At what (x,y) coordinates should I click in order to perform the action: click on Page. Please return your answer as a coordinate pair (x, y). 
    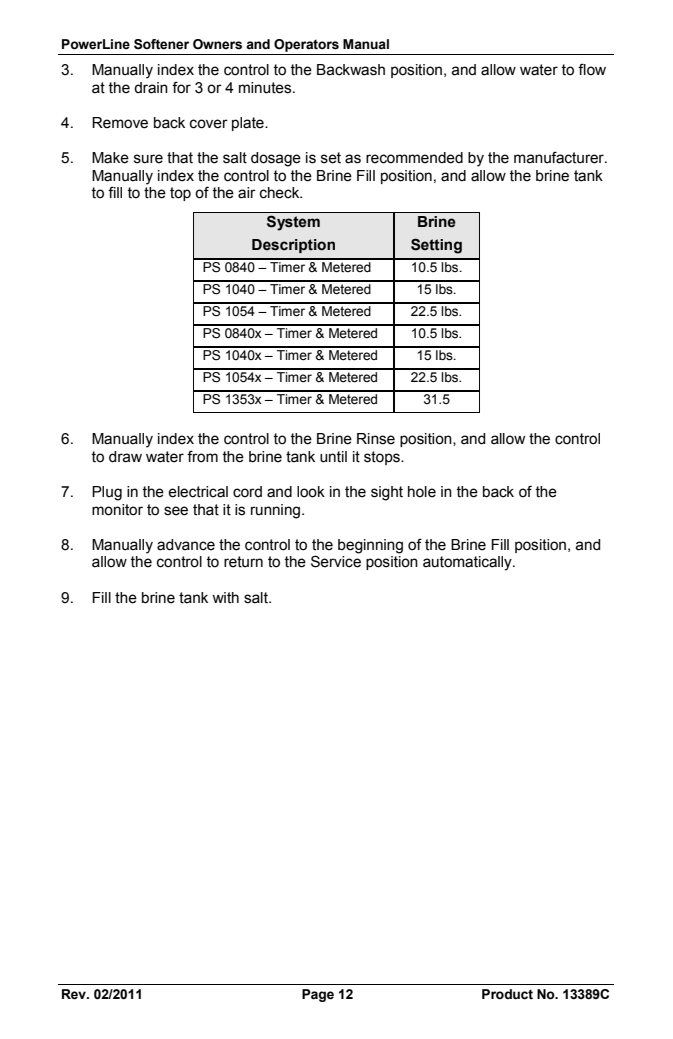
    Looking at the image, I should click on (318, 995).
